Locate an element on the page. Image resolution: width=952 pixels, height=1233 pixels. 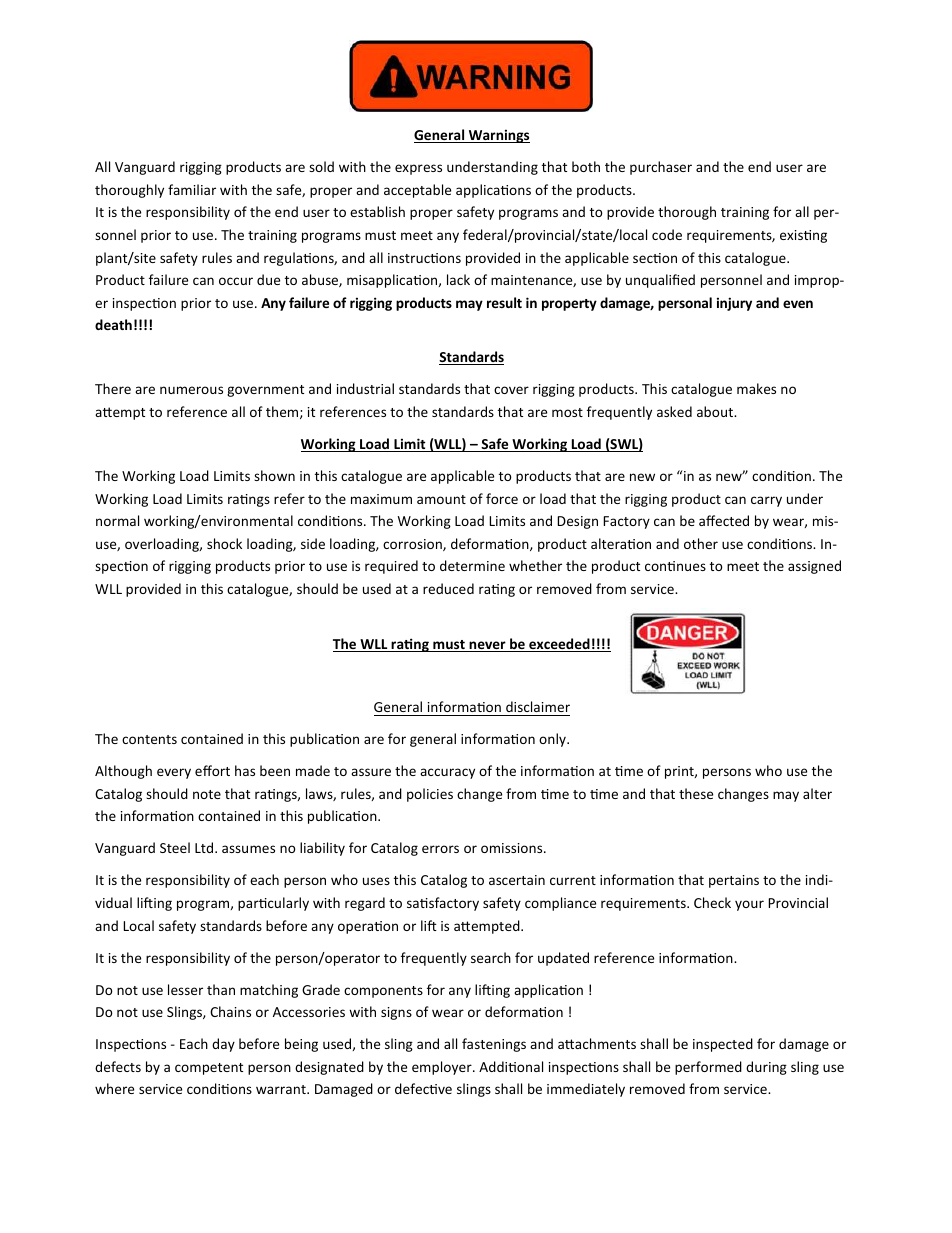
makes is located at coordinates (756, 388).
